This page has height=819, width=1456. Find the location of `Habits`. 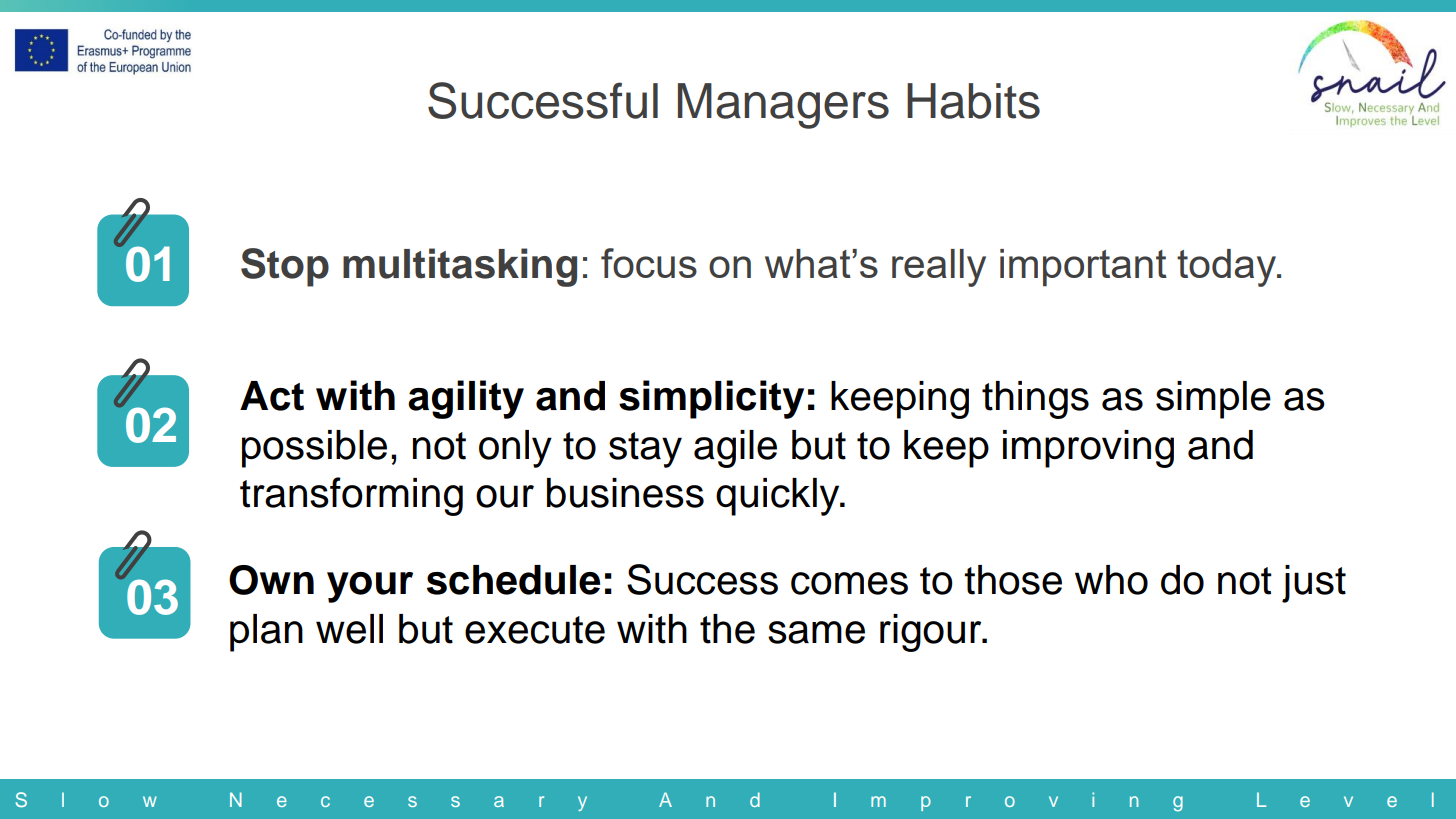

Habits is located at coordinates (973, 101).
